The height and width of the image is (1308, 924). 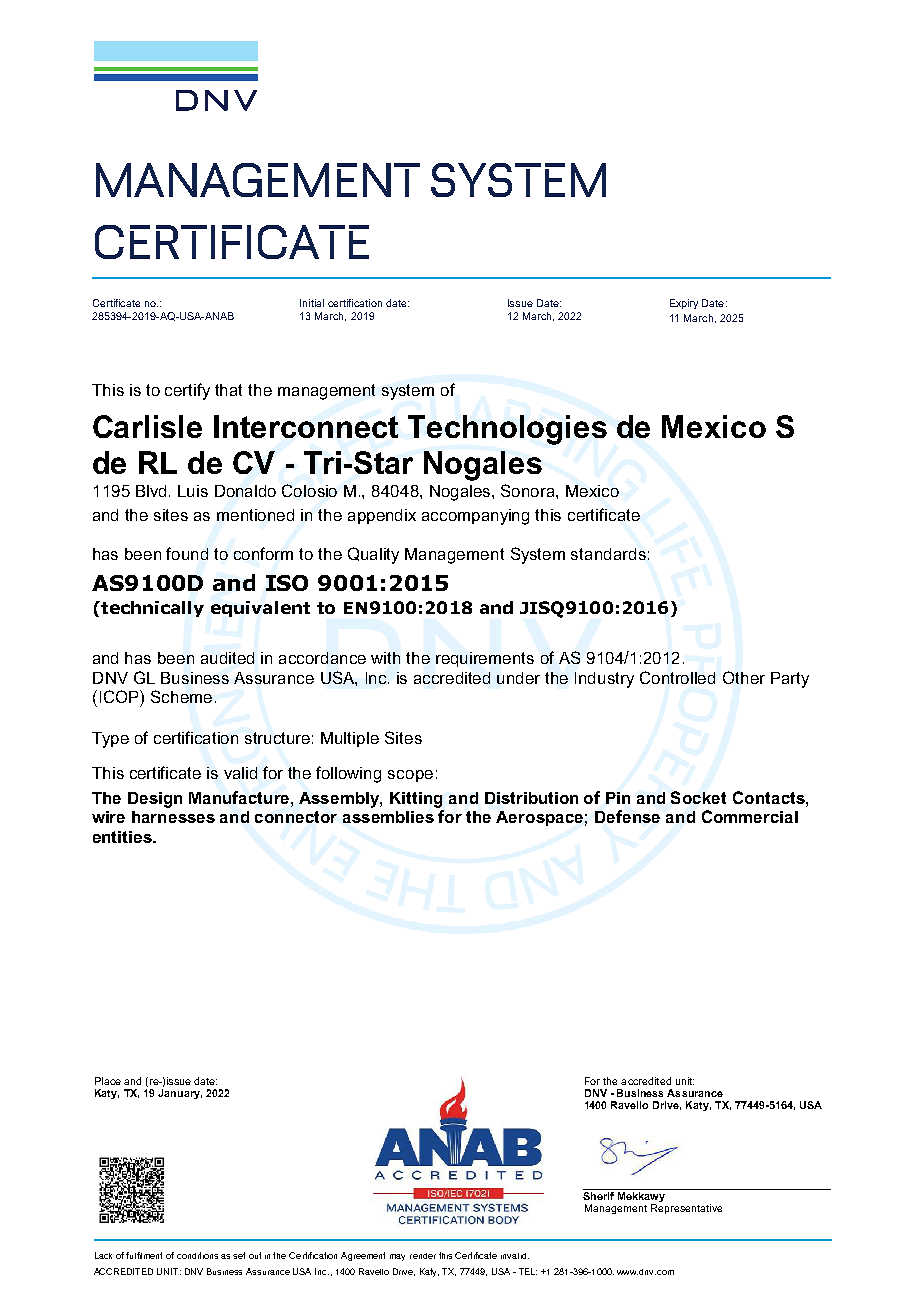 I want to click on certify, so click(x=187, y=391).
